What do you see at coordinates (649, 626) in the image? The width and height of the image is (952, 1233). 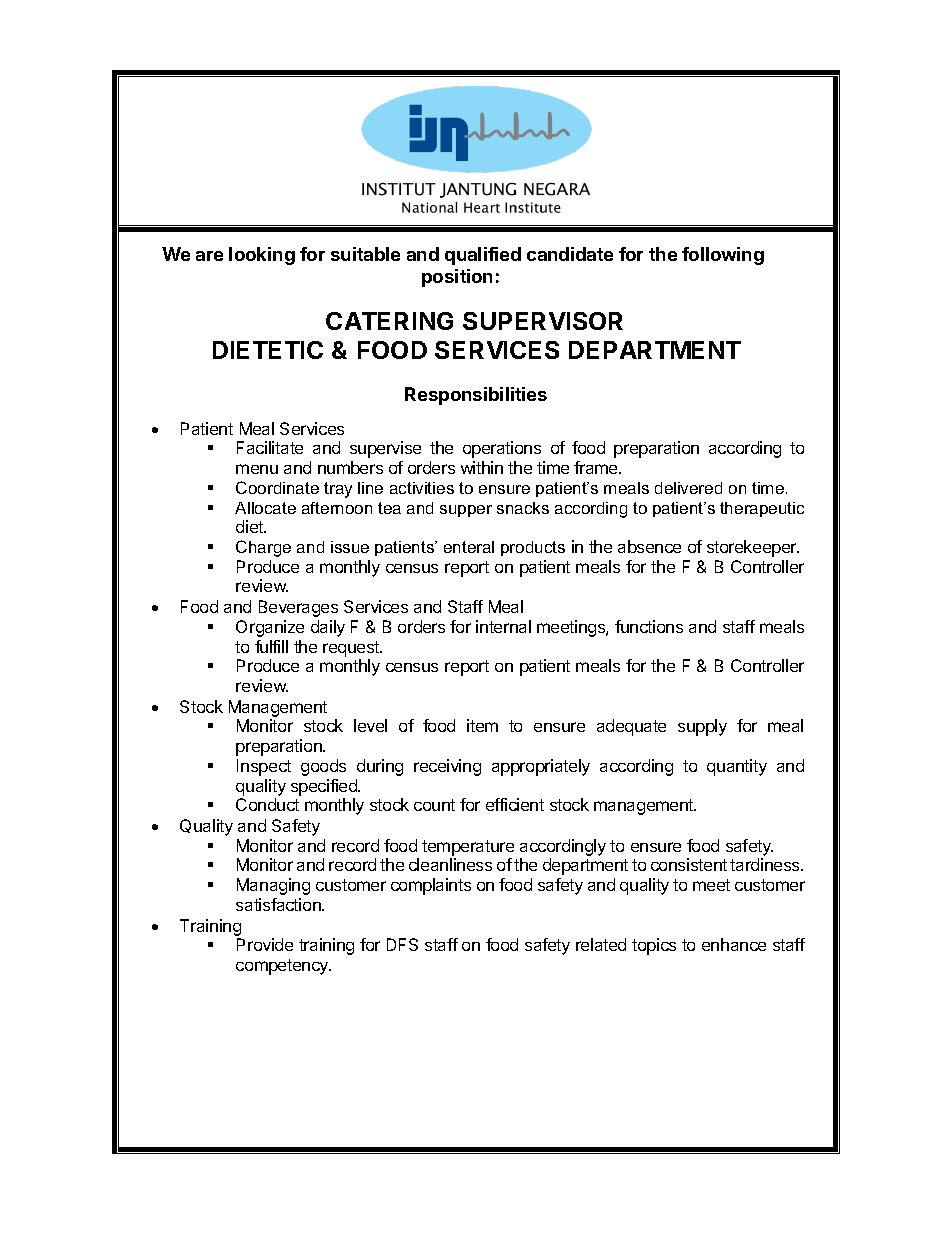 I see `functions` at bounding box center [649, 626].
